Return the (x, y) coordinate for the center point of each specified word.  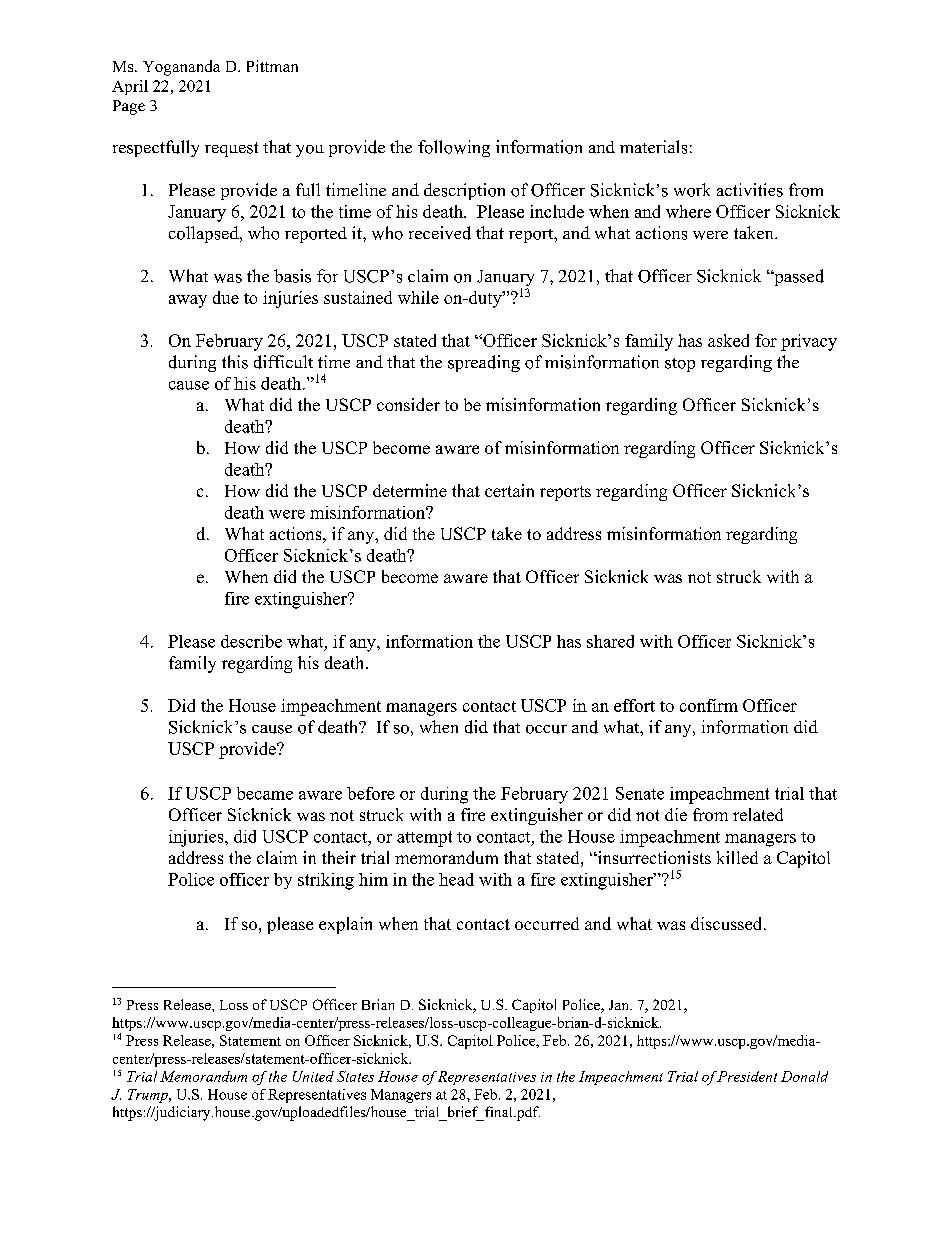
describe (251, 641)
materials (653, 147)
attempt (424, 839)
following (454, 148)
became (265, 793)
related (758, 814)
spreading (484, 363)
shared (610, 641)
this (235, 362)
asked (728, 340)
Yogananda (181, 68)
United (313, 1076)
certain (509, 490)
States (355, 1076)
